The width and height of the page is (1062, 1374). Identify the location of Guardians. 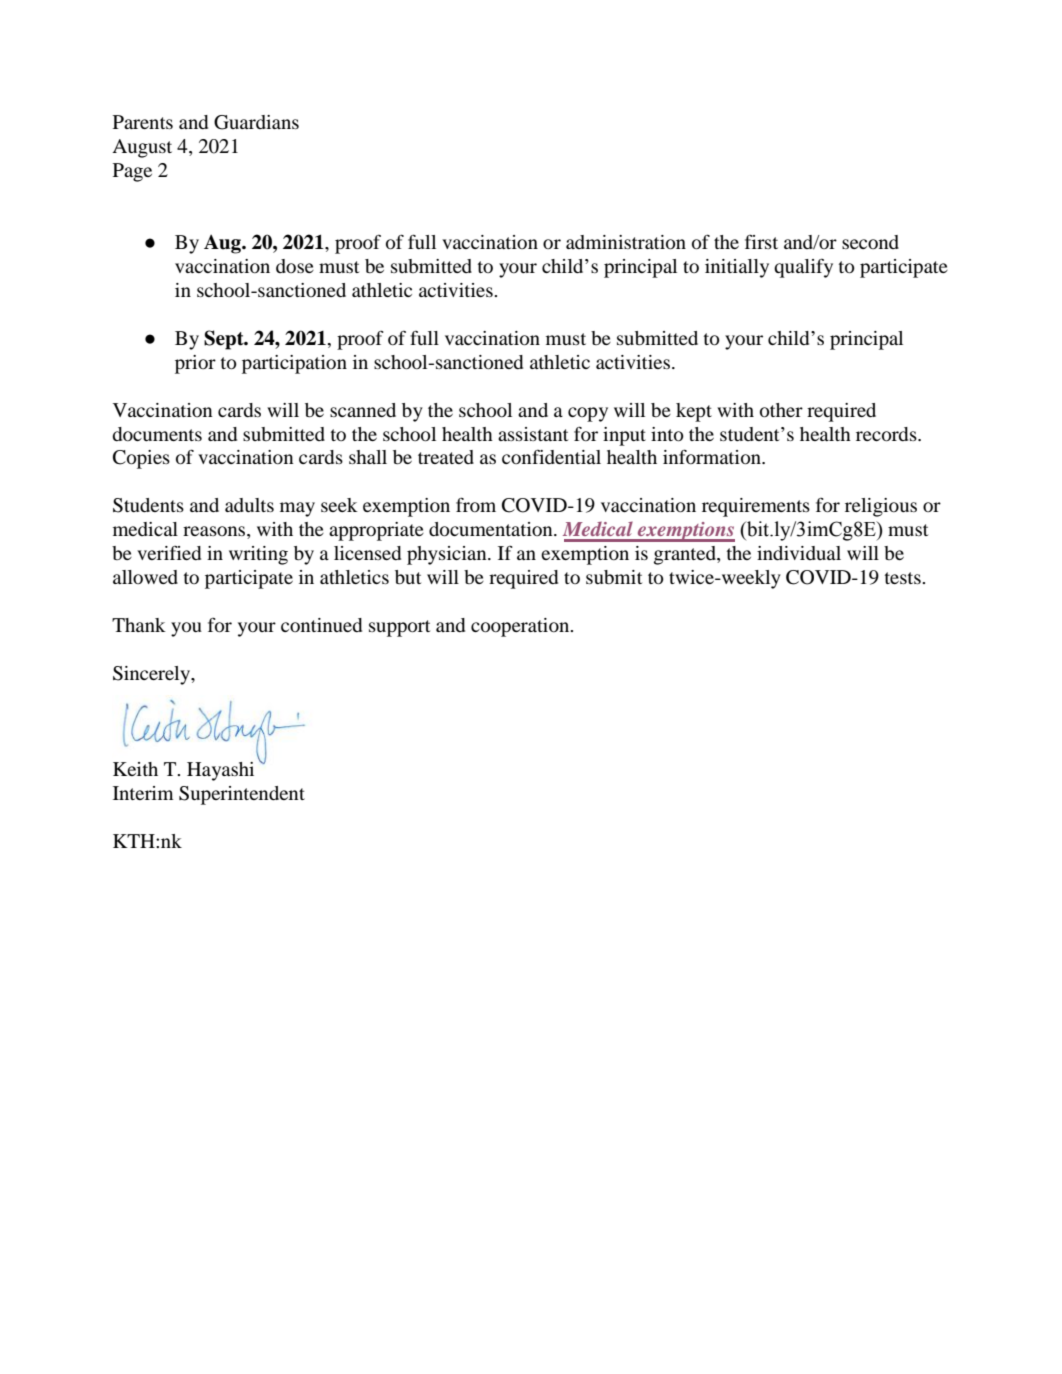
(256, 122).
